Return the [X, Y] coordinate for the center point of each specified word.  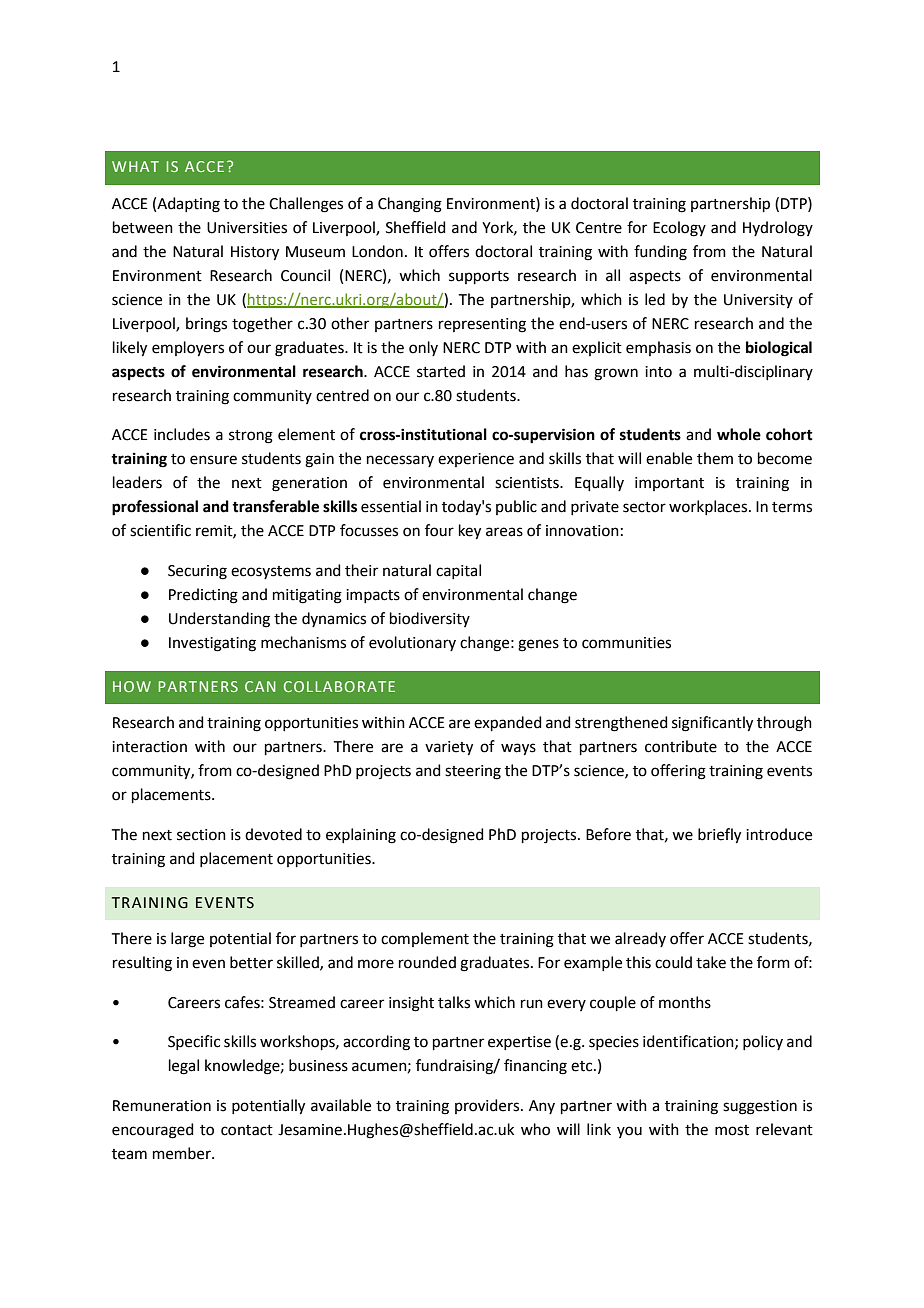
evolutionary [412, 643]
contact [247, 1130]
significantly [712, 724]
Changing [410, 205]
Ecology [679, 229]
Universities [247, 228]
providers [488, 1106]
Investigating [212, 644]
